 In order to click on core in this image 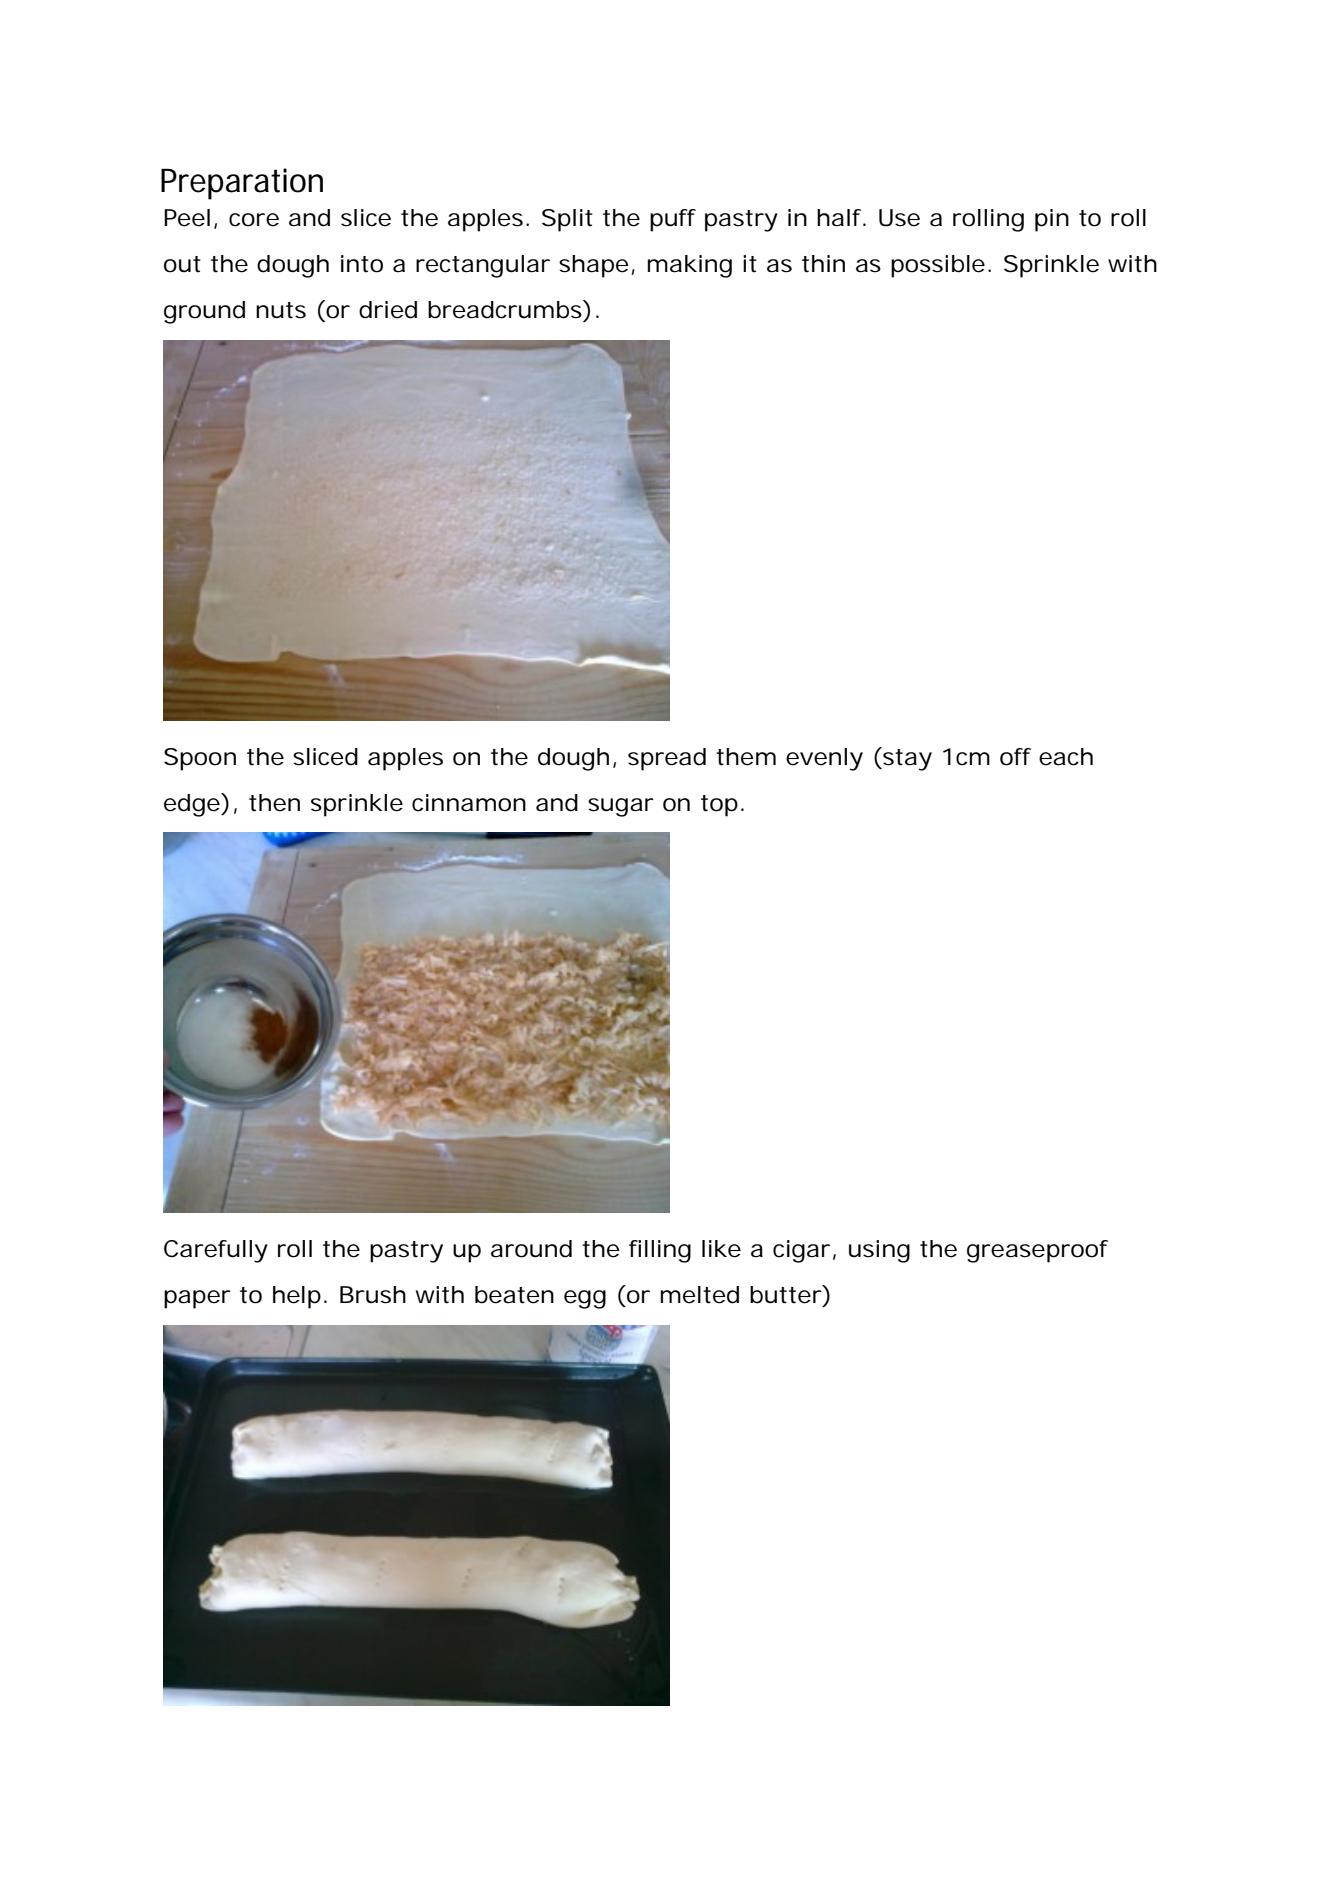, I will do `click(254, 220)`.
